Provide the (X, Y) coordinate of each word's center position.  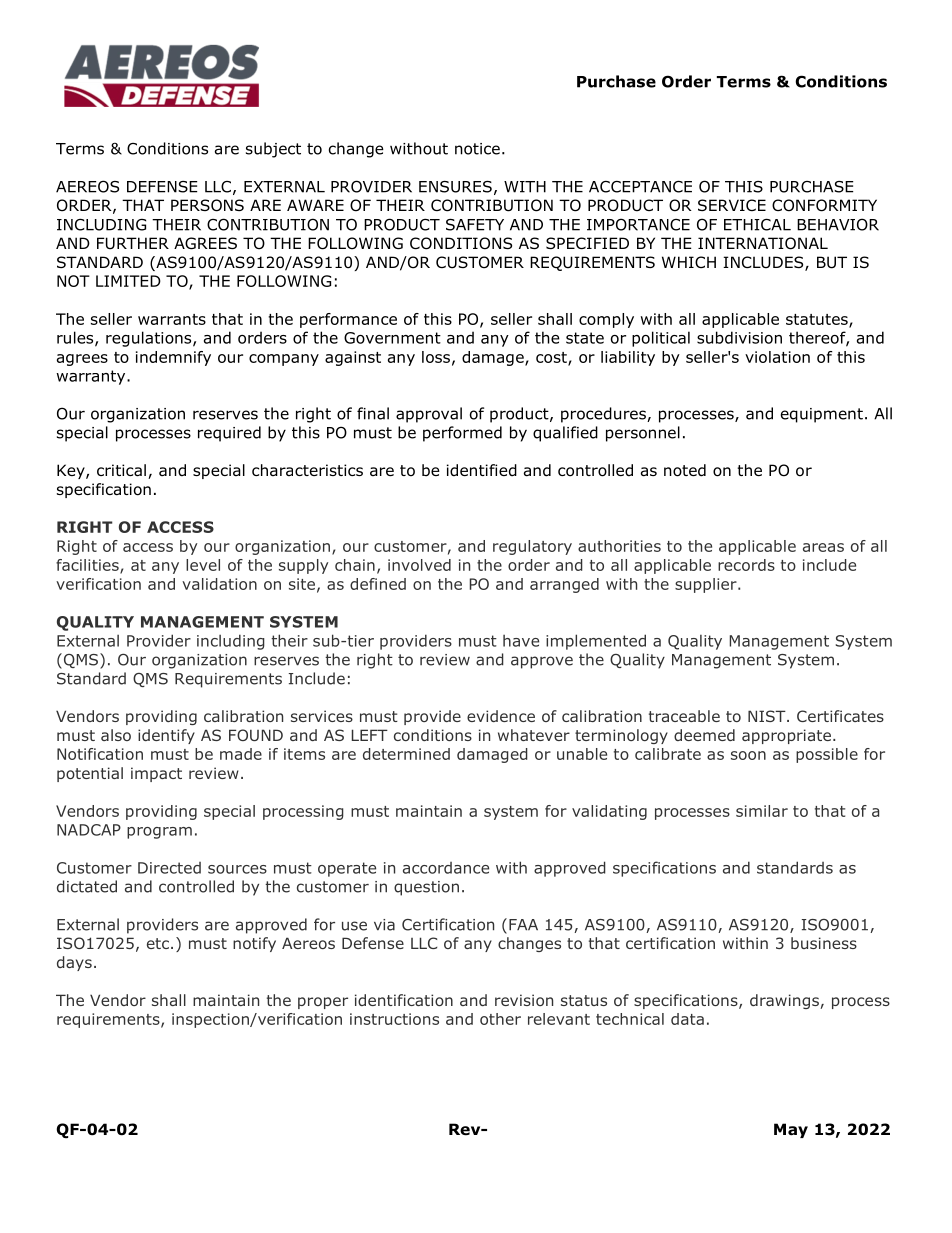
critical (121, 470)
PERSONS (207, 205)
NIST (768, 716)
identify (166, 736)
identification (404, 1000)
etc (158, 943)
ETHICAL (757, 224)
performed (462, 434)
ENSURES (455, 187)
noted (685, 470)
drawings (784, 1001)
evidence (501, 716)
